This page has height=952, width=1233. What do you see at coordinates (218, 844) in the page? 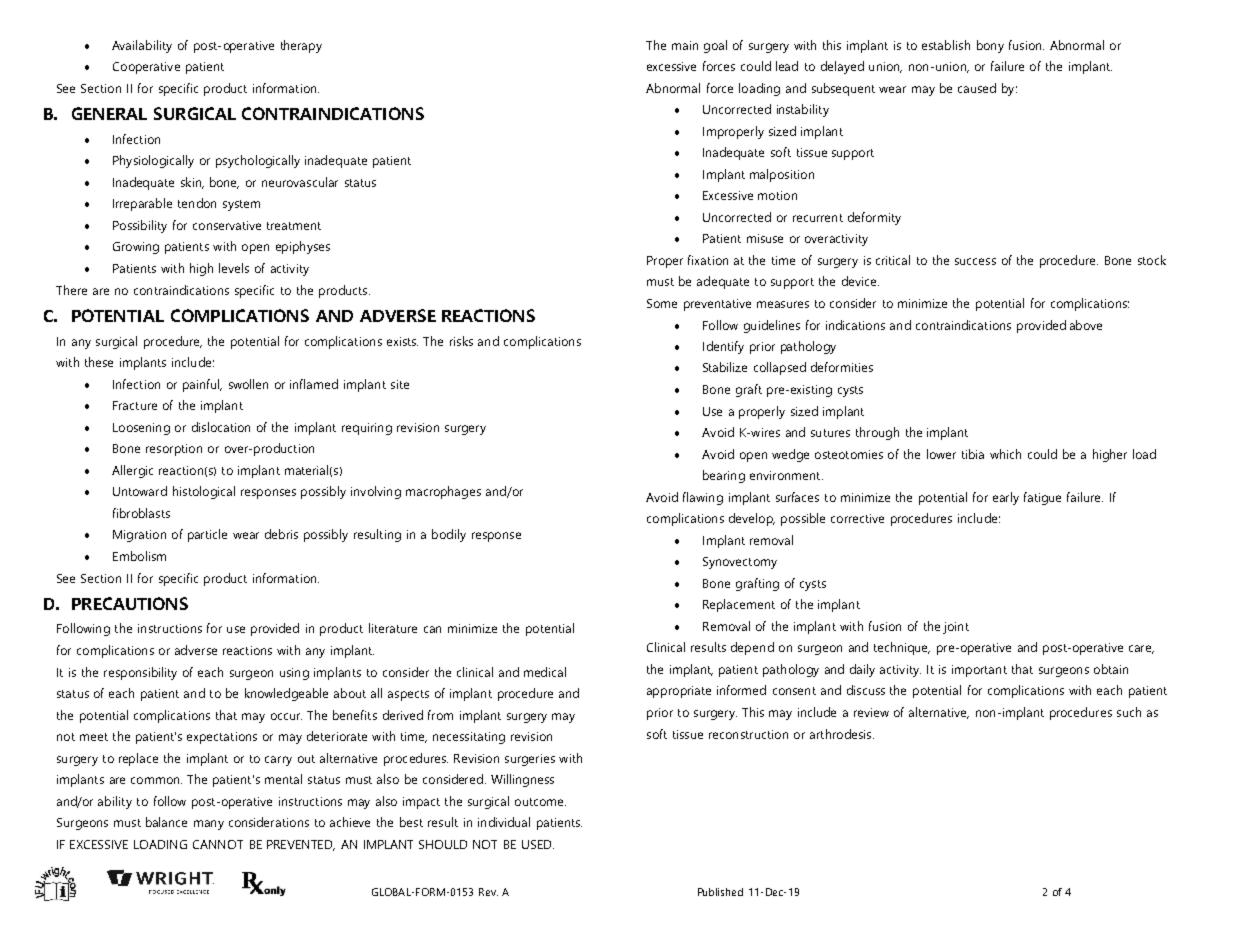
I see `CANNOT` at bounding box center [218, 844].
